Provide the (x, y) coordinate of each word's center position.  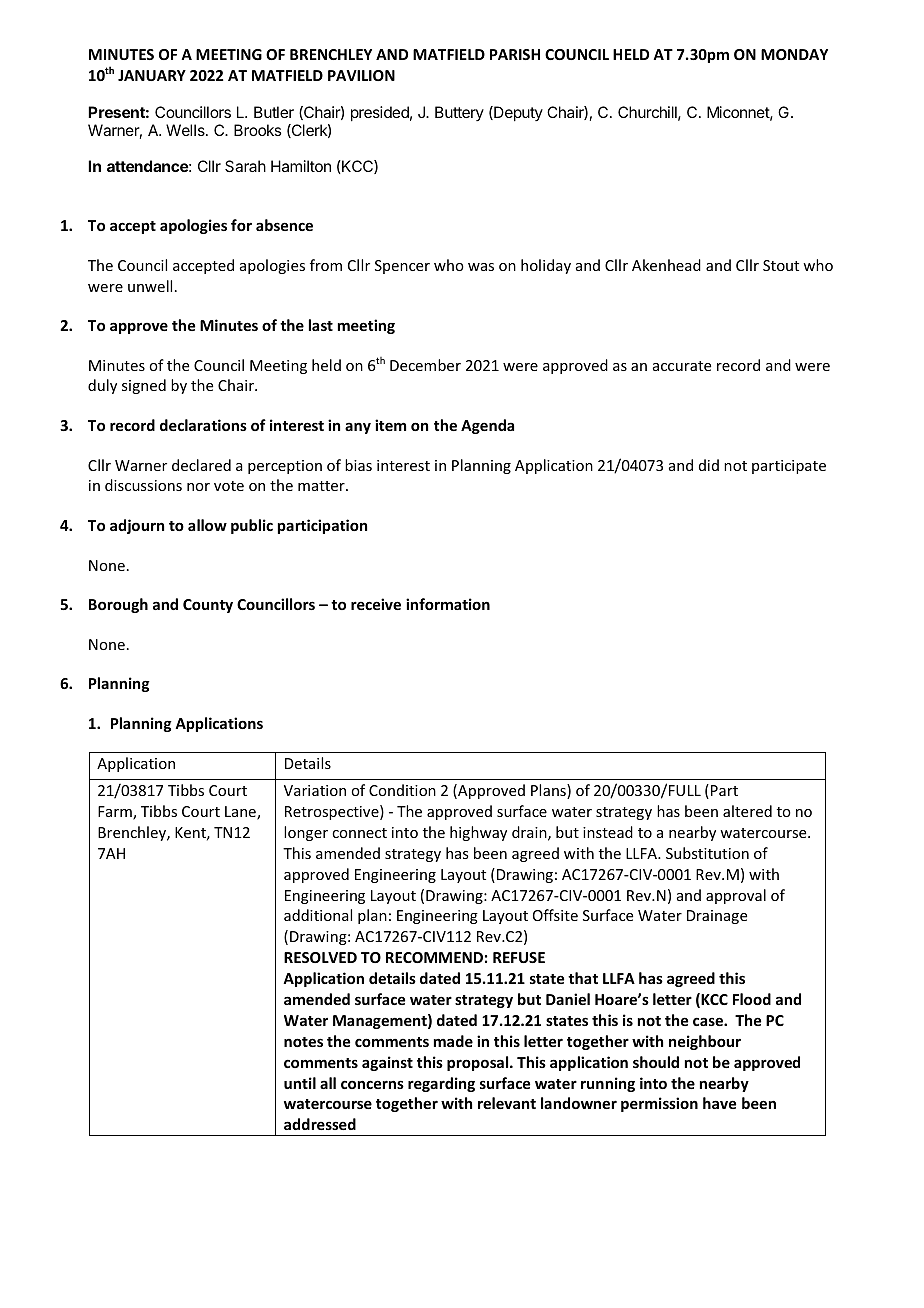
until (300, 1083)
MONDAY (794, 54)
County (208, 606)
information (448, 604)
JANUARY (152, 75)
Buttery (459, 113)
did (709, 465)
